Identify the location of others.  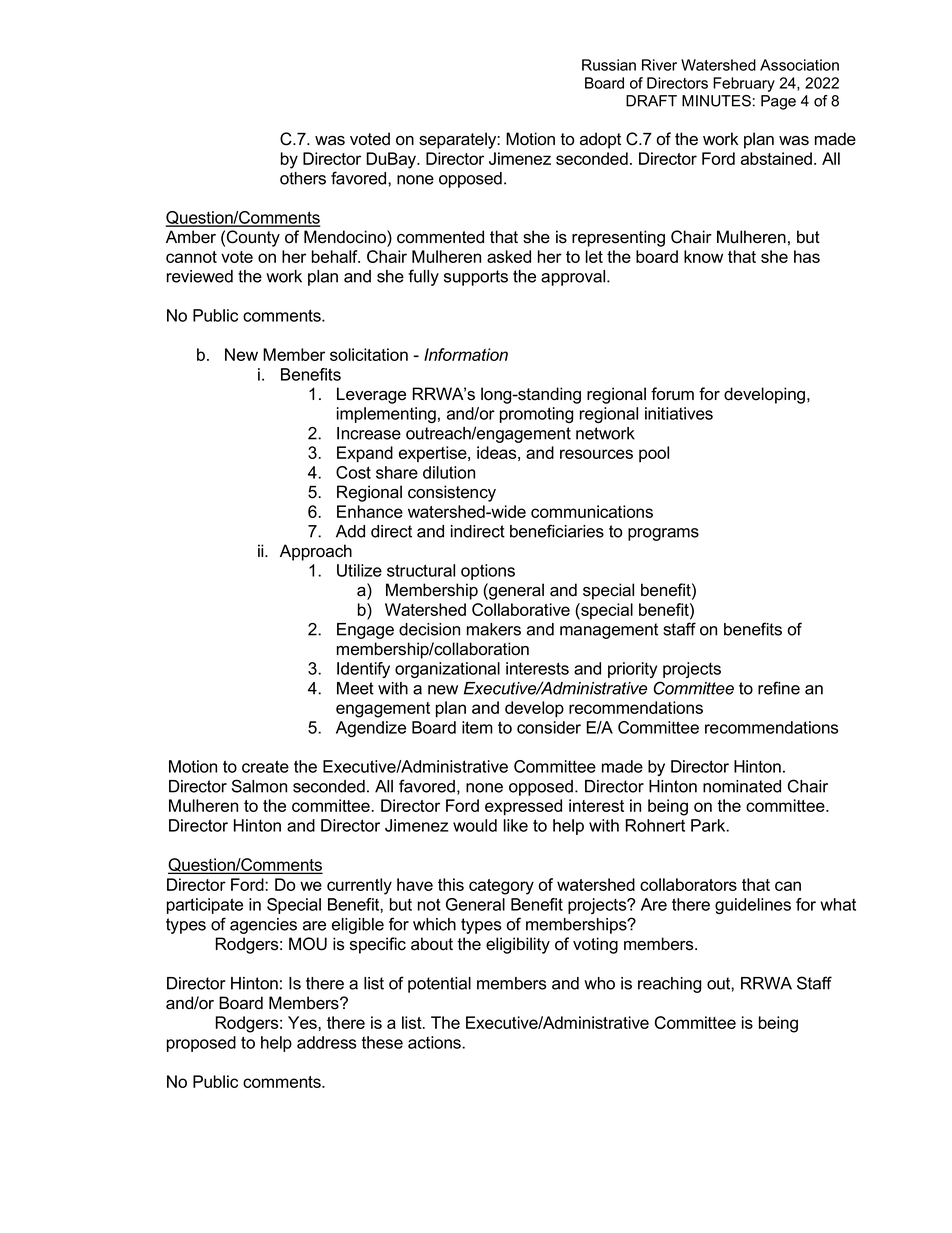
(303, 178).
